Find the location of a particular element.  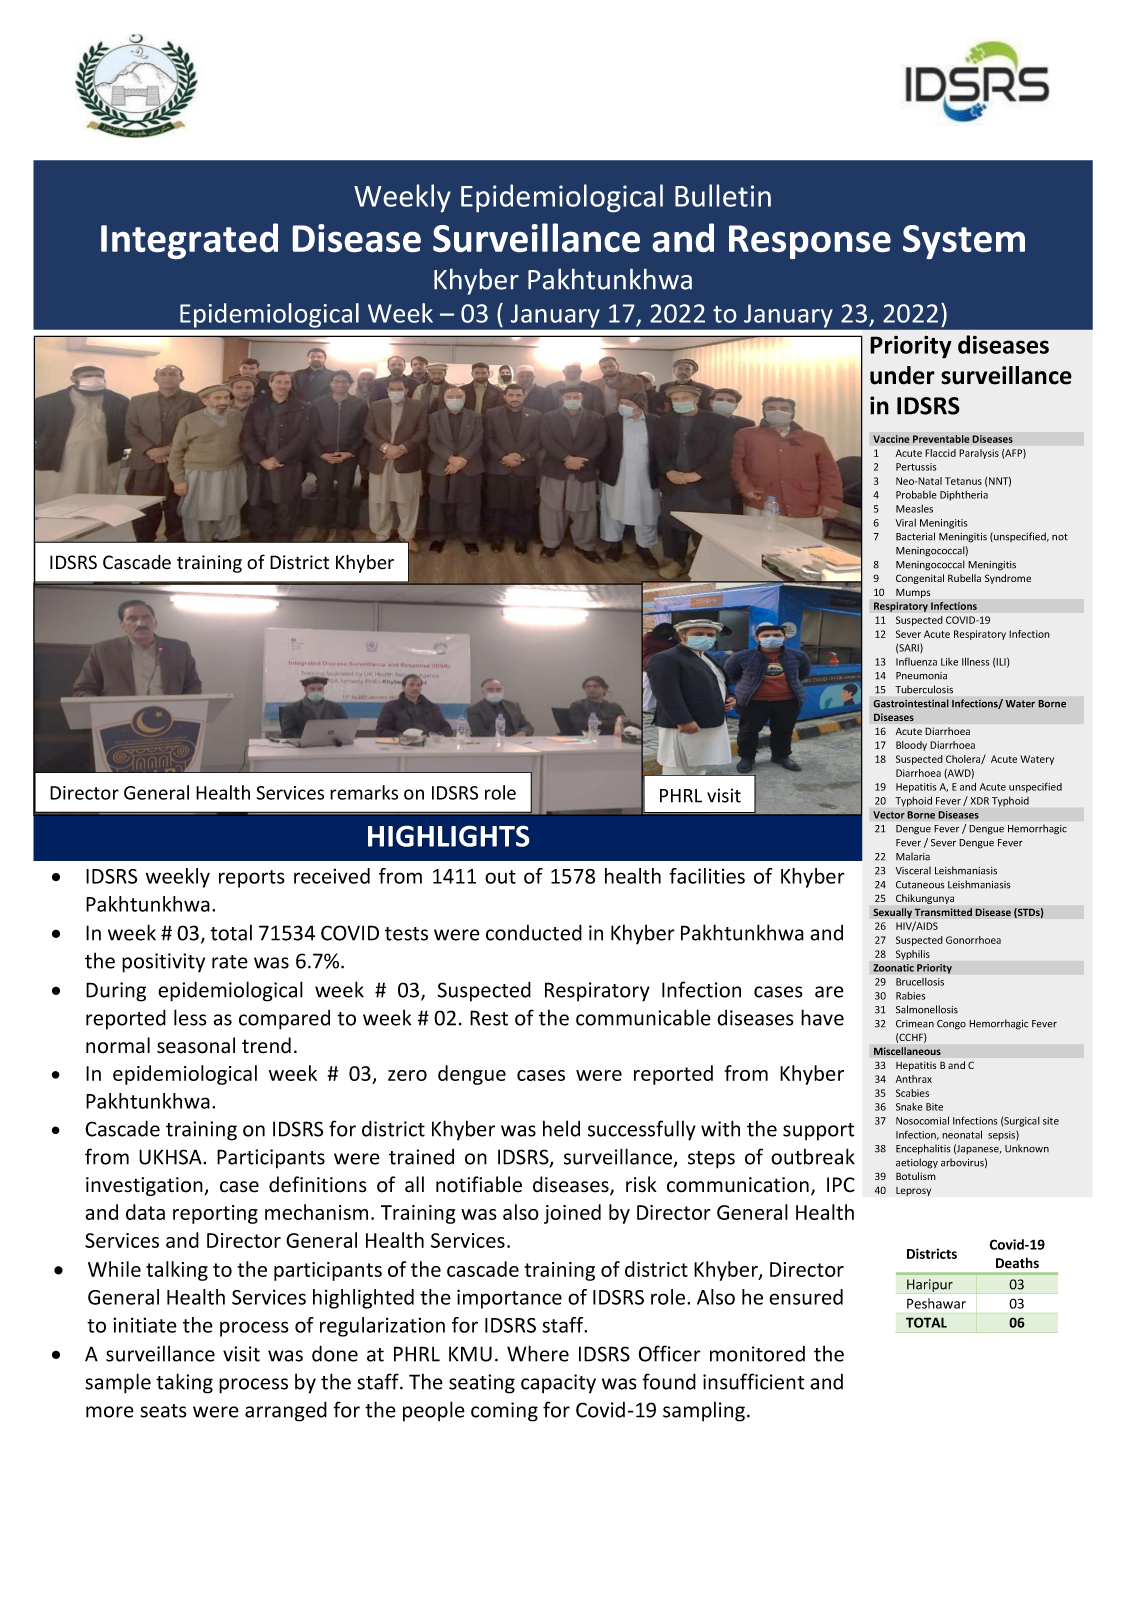

less is located at coordinates (190, 1017).
